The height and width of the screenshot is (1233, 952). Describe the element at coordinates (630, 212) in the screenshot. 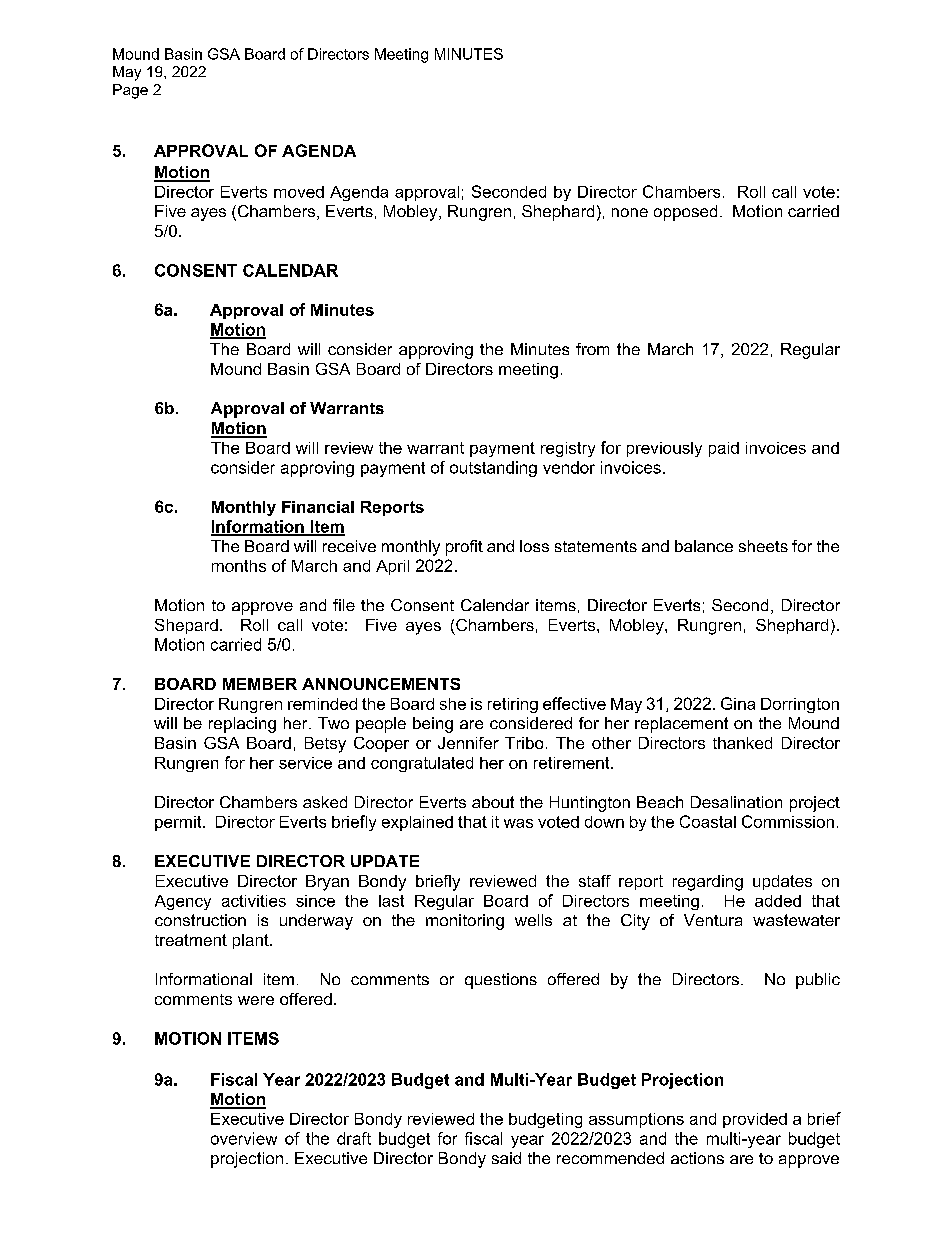

I see `none` at that location.
